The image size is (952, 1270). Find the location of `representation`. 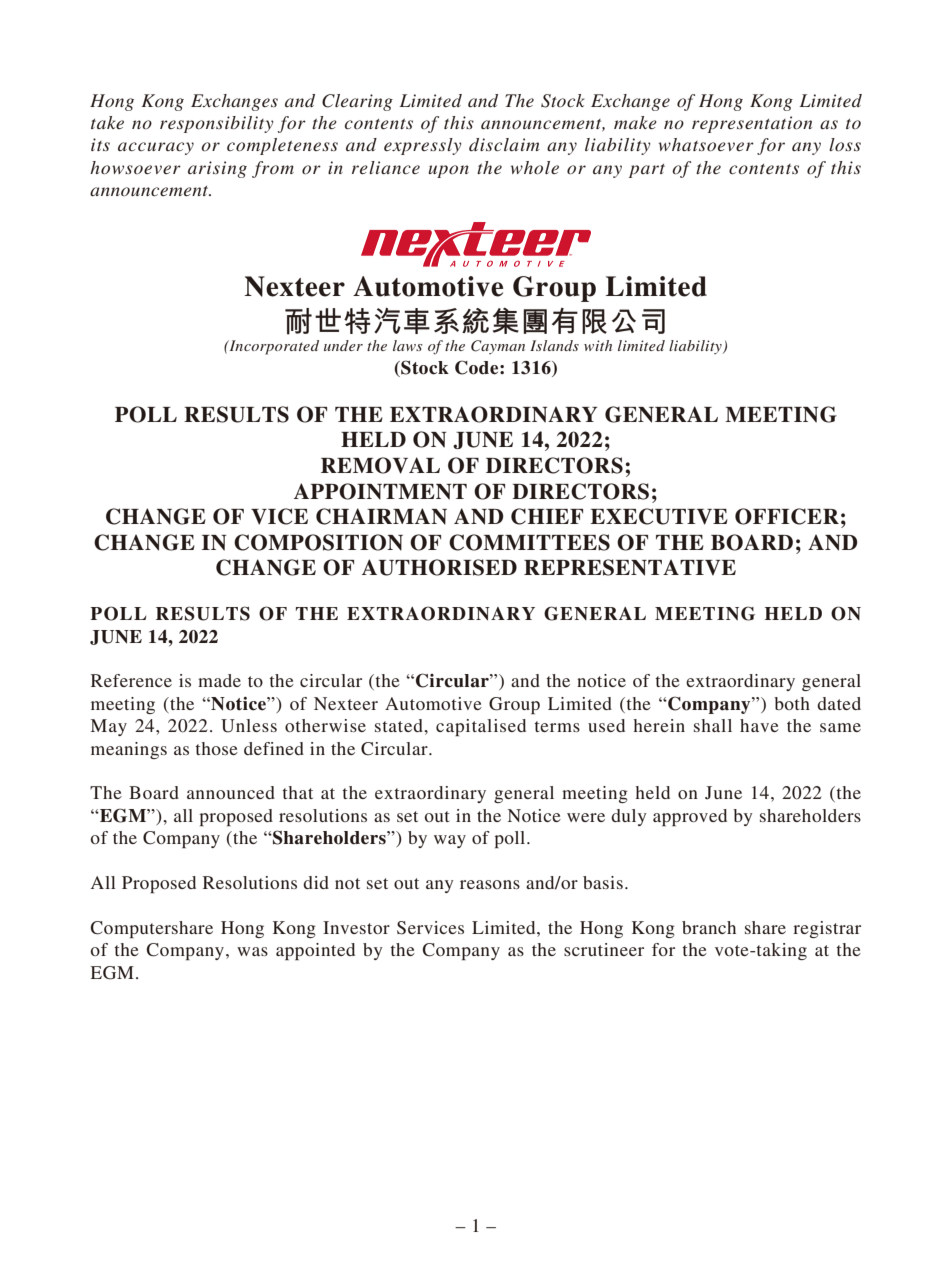

representation is located at coordinates (752, 124).
